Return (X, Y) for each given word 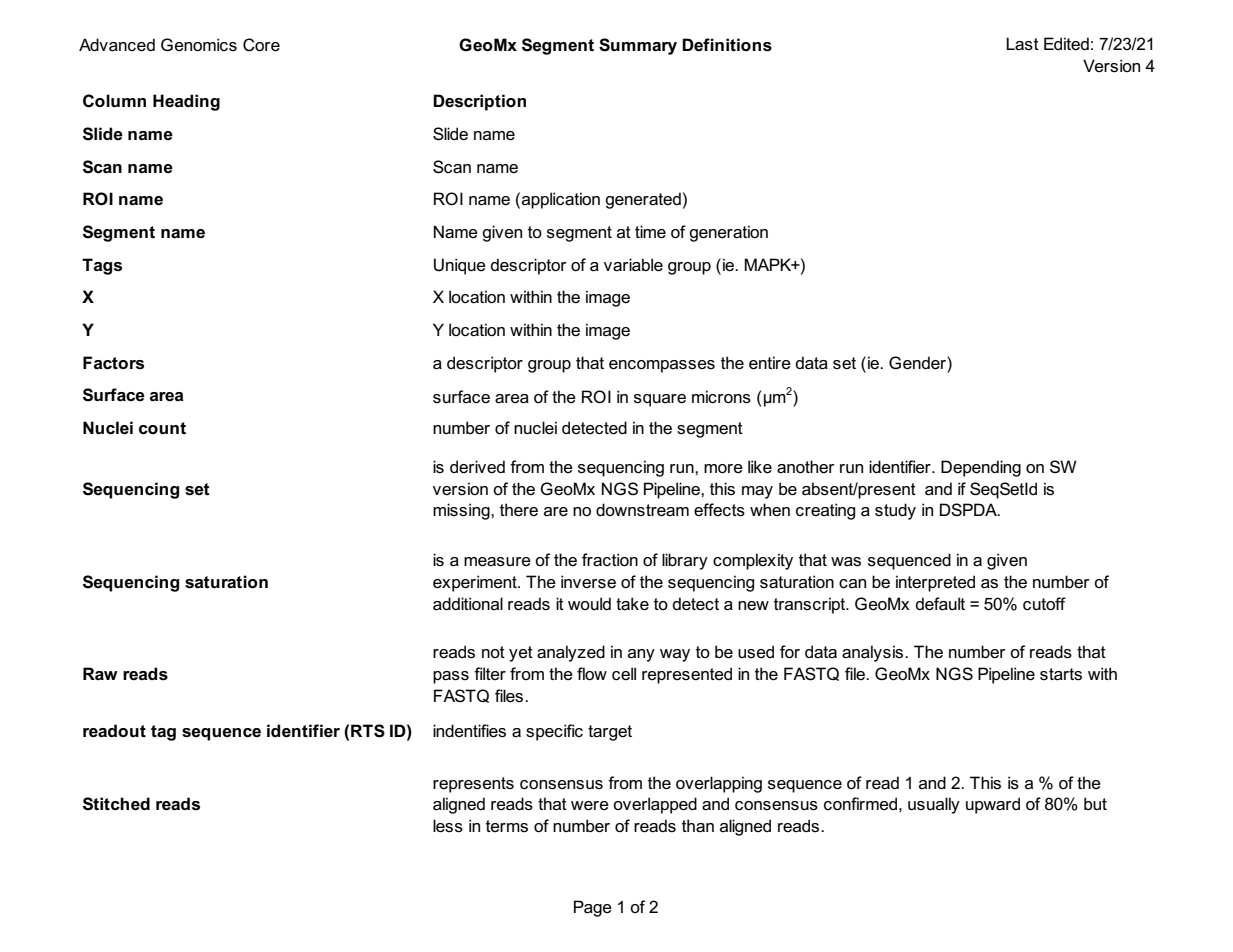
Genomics (199, 45)
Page (593, 908)
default (940, 604)
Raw (100, 673)
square (660, 400)
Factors (113, 363)
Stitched (116, 804)
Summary (638, 46)
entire (770, 363)
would (589, 603)
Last (1022, 44)
